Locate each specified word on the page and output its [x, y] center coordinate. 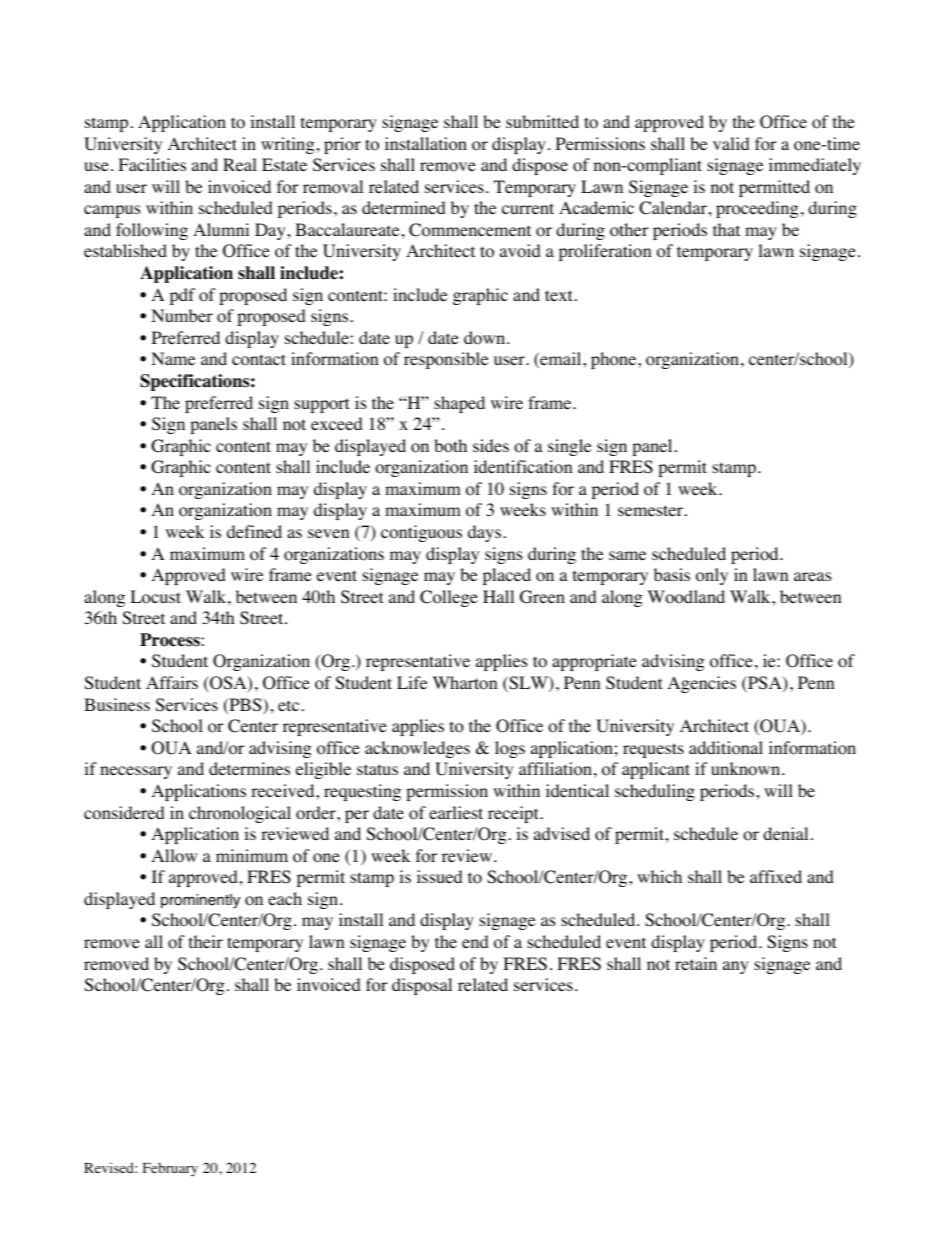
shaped [459, 404]
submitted [542, 121]
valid [731, 143]
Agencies [702, 684]
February [170, 1170]
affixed [776, 876]
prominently [200, 901]
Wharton [465, 683]
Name [173, 358]
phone [615, 360]
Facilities [152, 164]
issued [440, 876]
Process [171, 640]
